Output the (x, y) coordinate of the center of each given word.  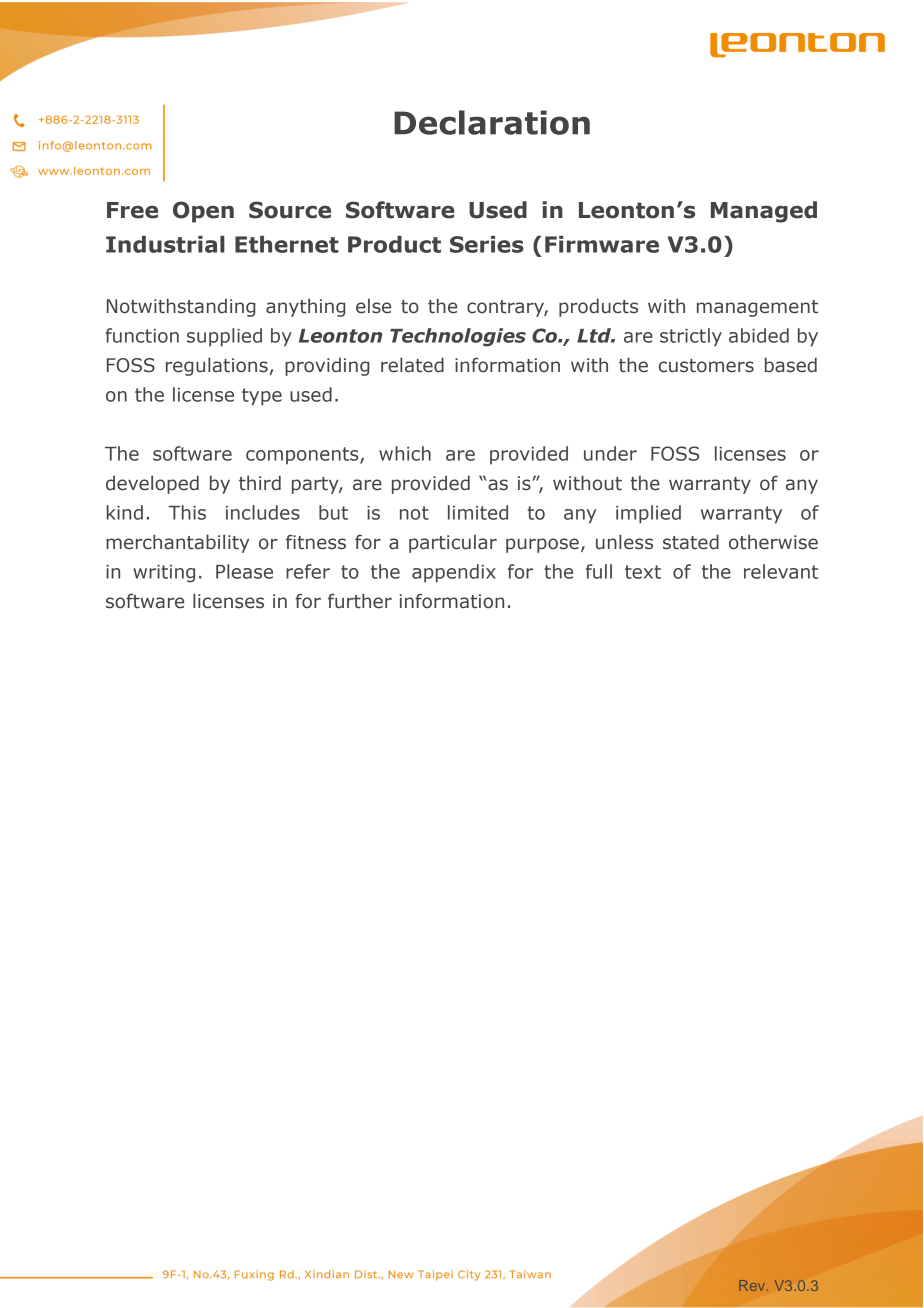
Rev (753, 1285)
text (643, 572)
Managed (764, 212)
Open (203, 212)
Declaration (492, 122)
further (360, 601)
